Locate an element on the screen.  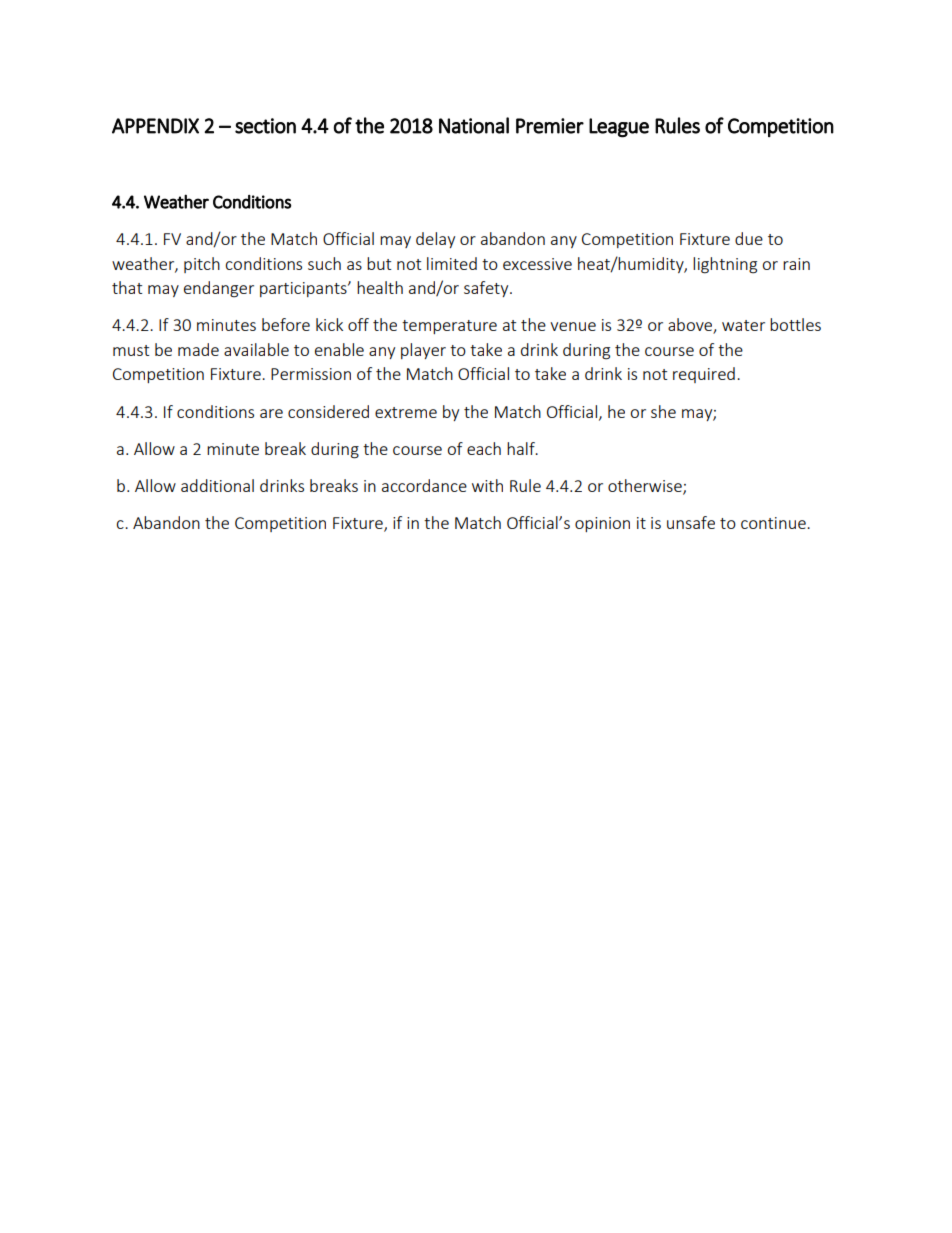
National is located at coordinates (474, 125).
